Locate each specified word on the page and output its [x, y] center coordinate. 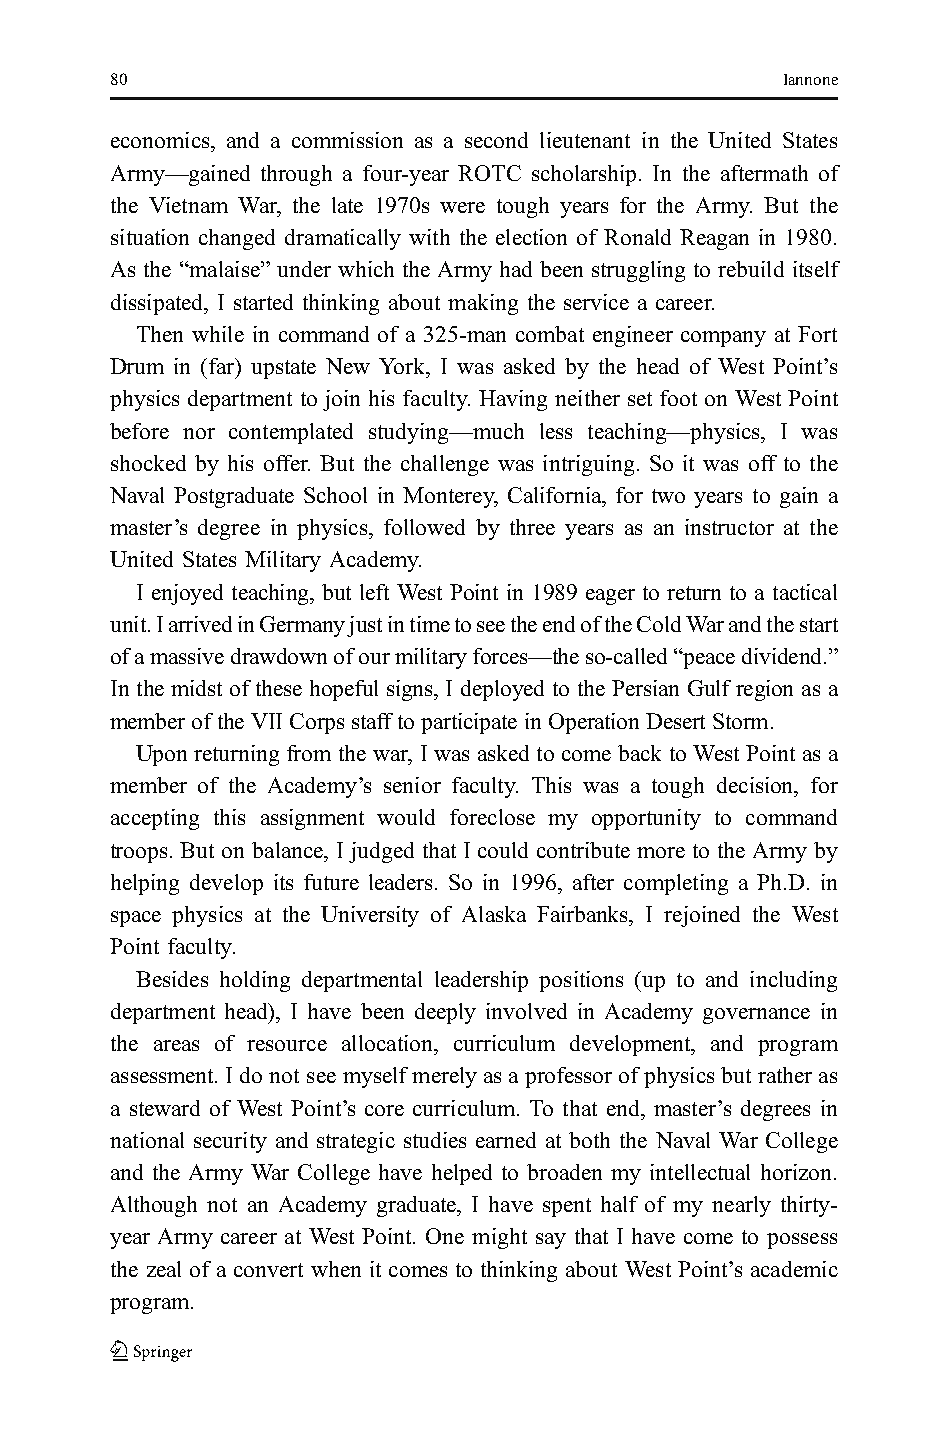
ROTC [489, 173]
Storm [740, 721]
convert [268, 1270]
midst [196, 688]
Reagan [714, 239]
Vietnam [188, 205]
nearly [741, 1206]
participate [469, 723]
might [499, 1238]
